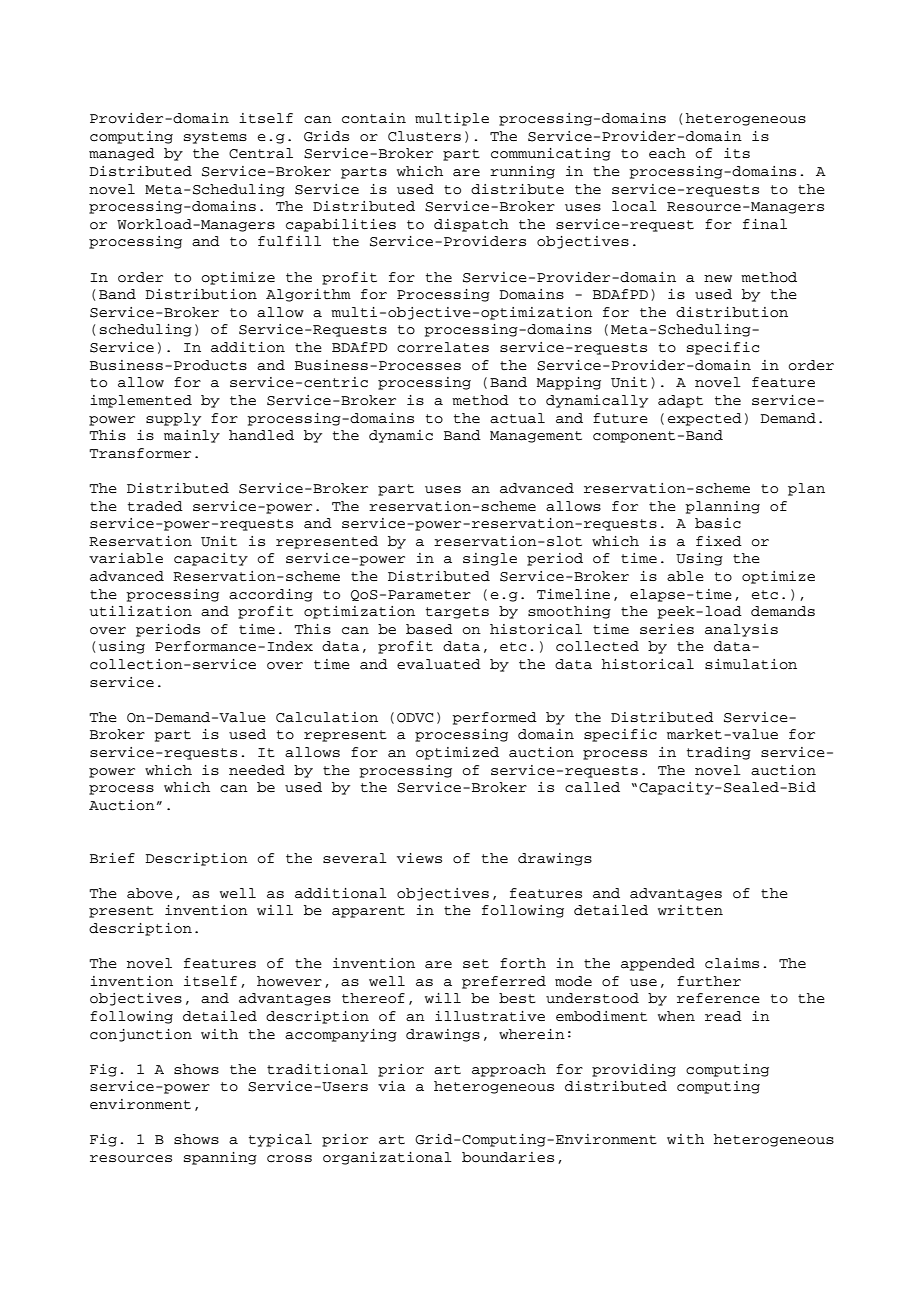 Image resolution: width=924 pixels, height=1308 pixels. What do you see at coordinates (690, 910) in the screenshot?
I see `written` at bounding box center [690, 910].
